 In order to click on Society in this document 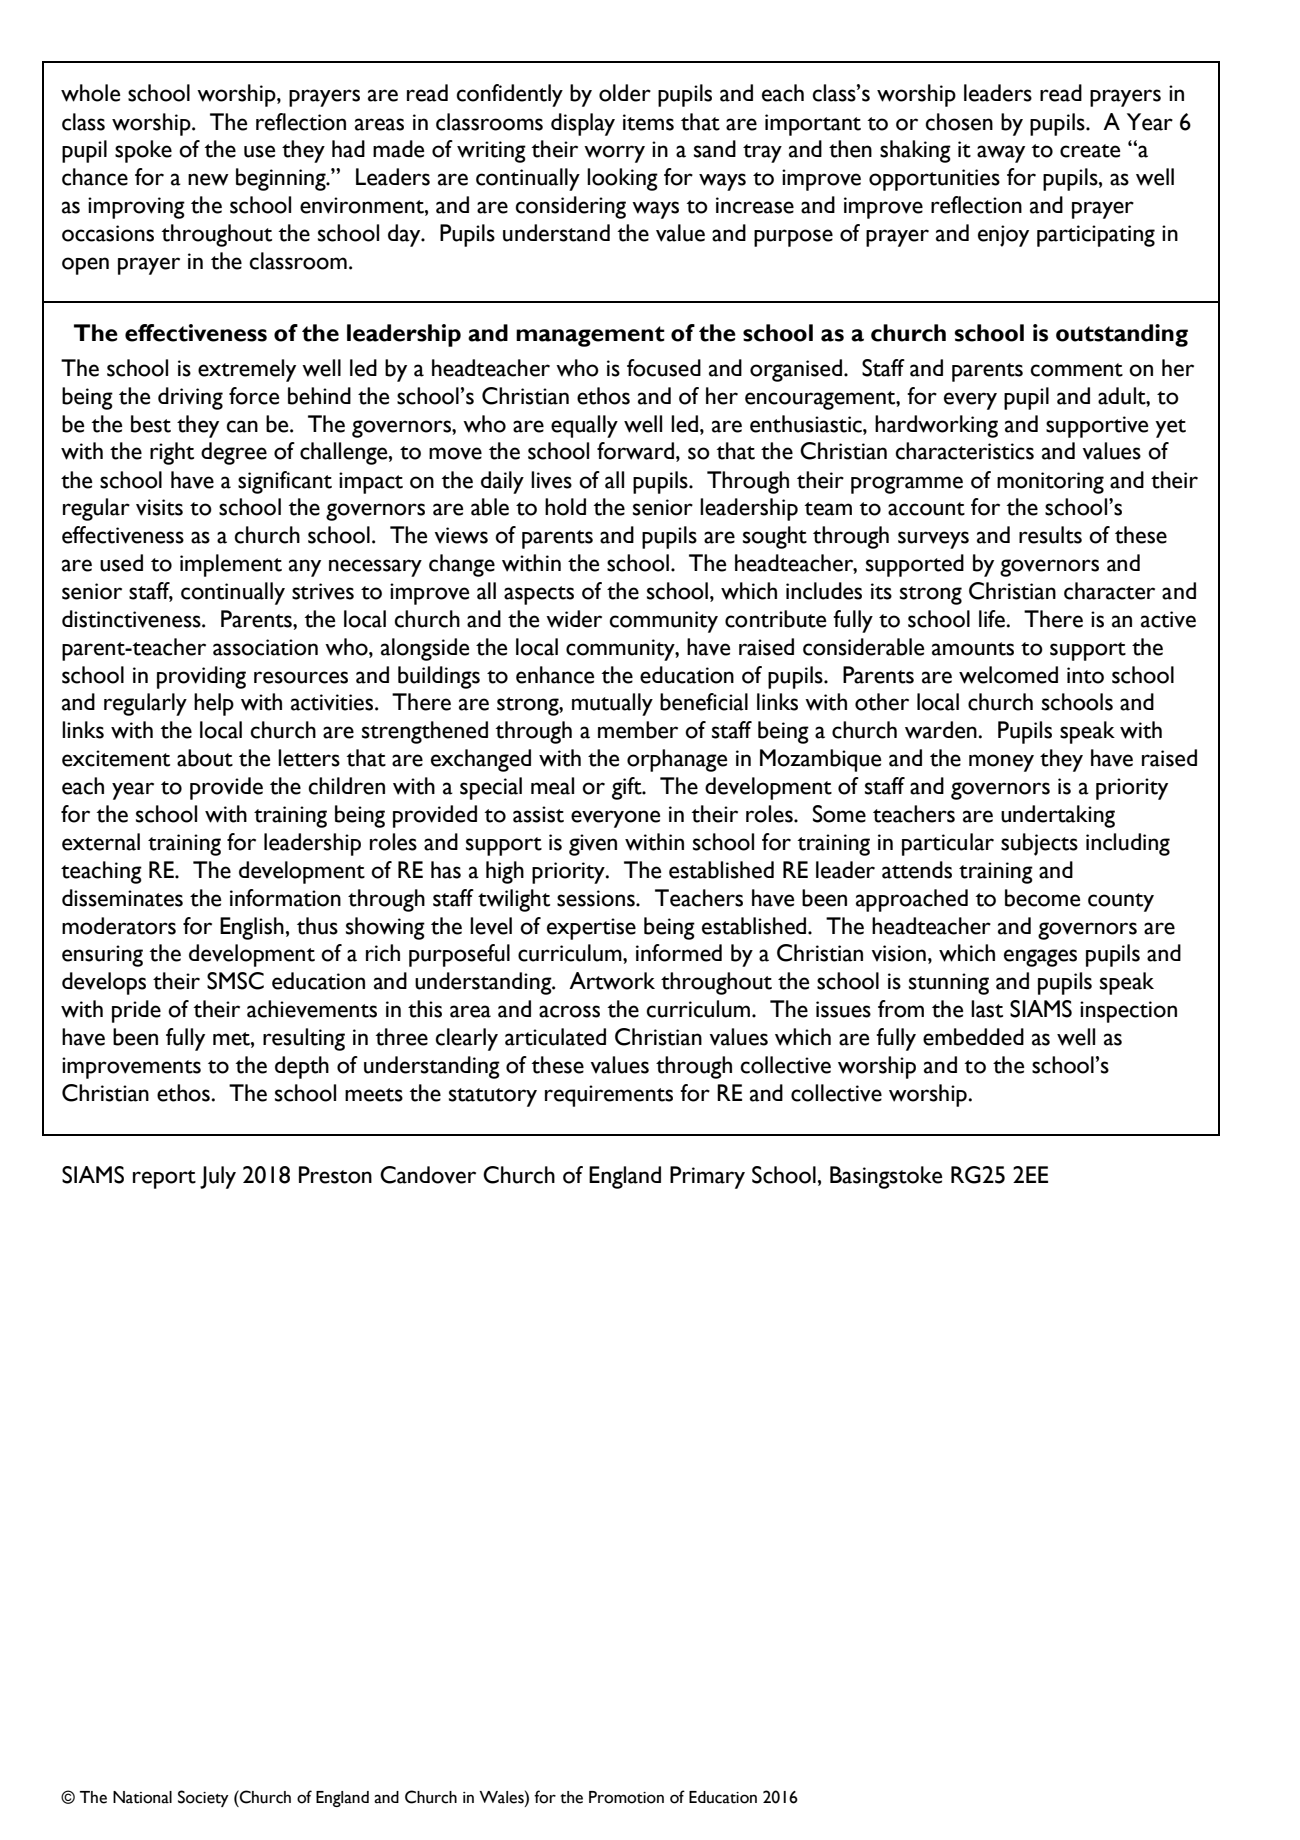, I will do `click(203, 1798)`.
